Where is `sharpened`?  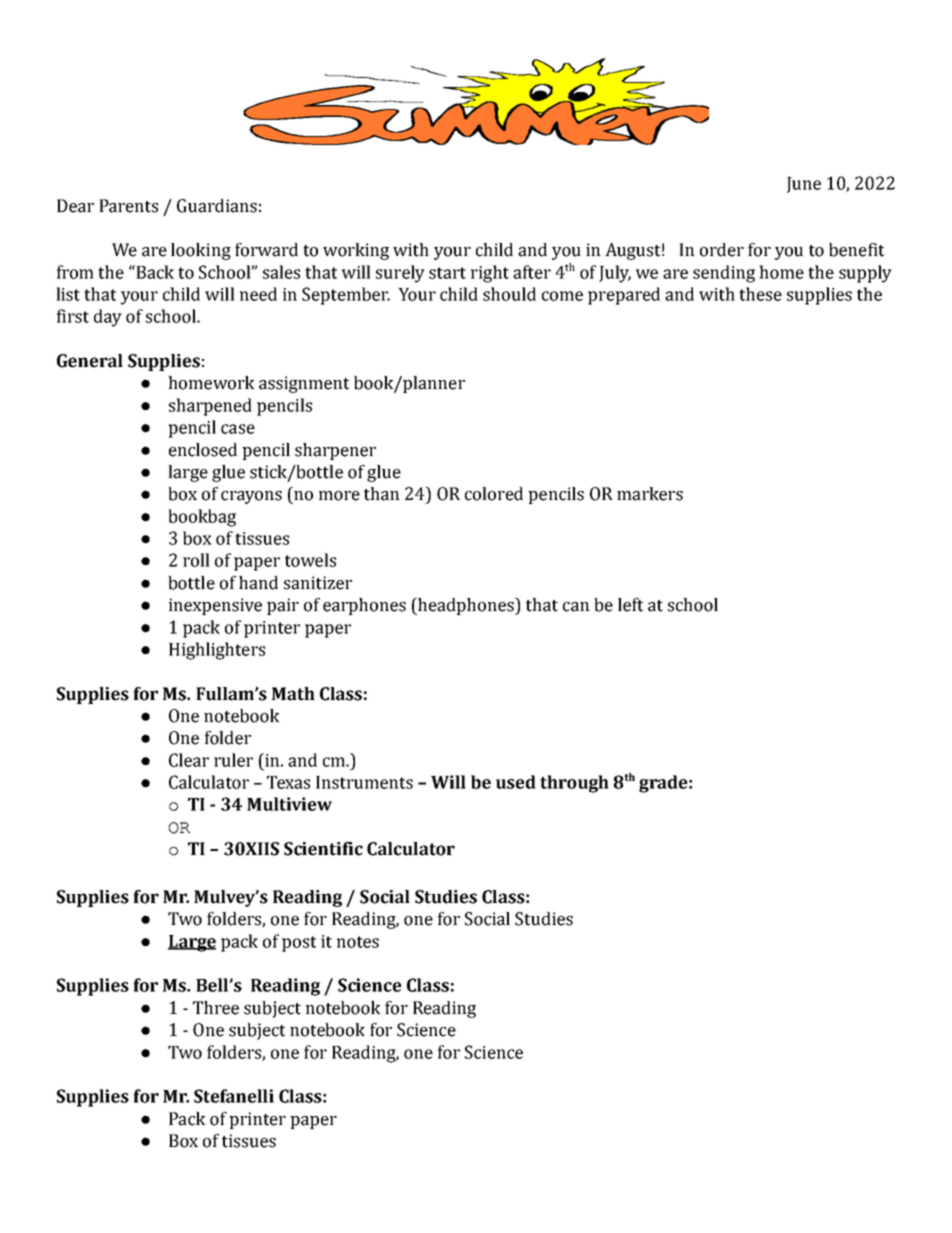
sharpened is located at coordinates (210, 407).
